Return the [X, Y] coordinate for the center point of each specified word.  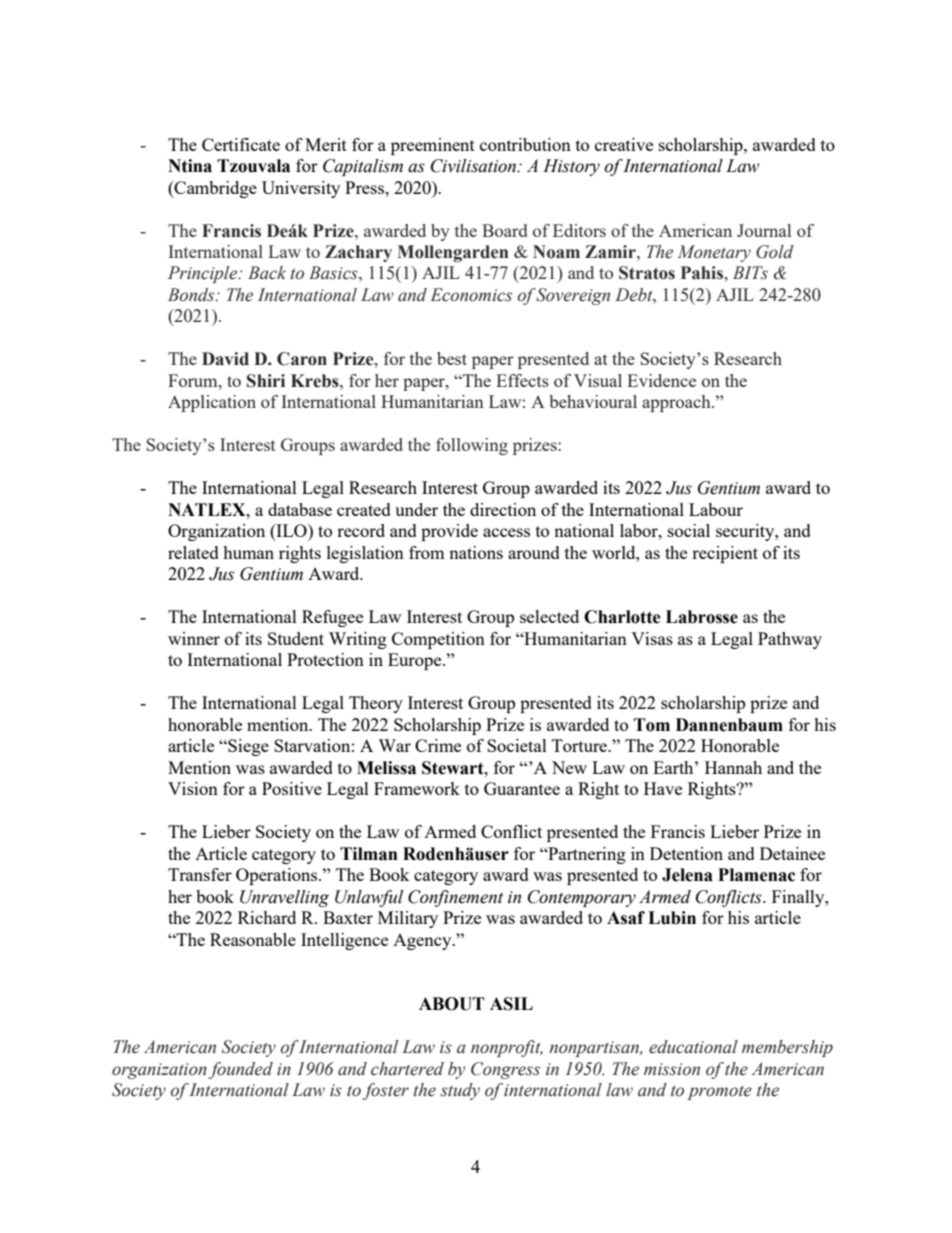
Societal [517, 745]
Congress [505, 1070]
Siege [247, 747]
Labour [716, 509]
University [301, 189]
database [300, 509]
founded [241, 1070]
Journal [764, 230]
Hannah [733, 767]
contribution [525, 144]
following [472, 446]
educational [693, 1047]
